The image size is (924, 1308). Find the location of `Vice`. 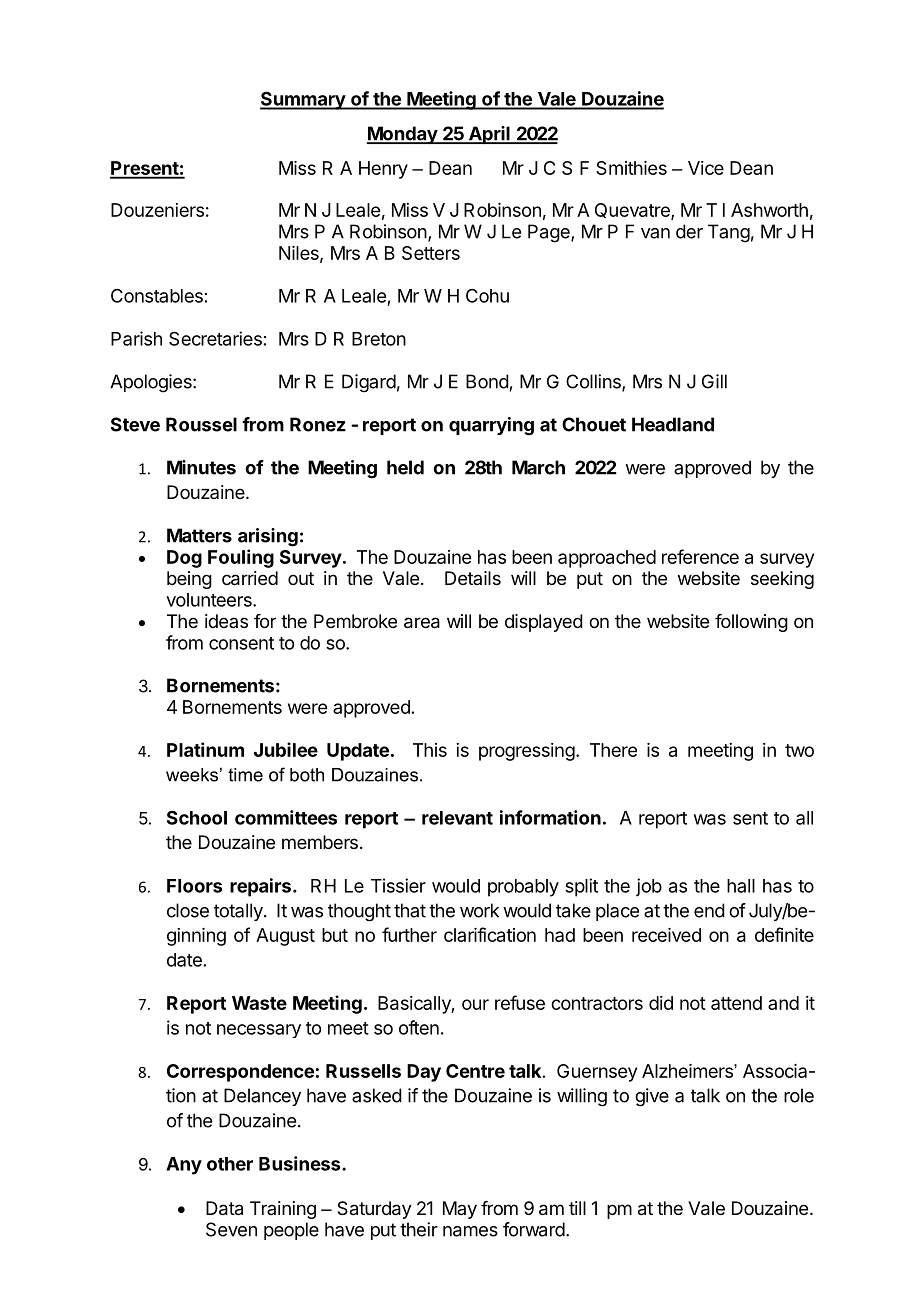

Vice is located at coordinates (706, 168).
